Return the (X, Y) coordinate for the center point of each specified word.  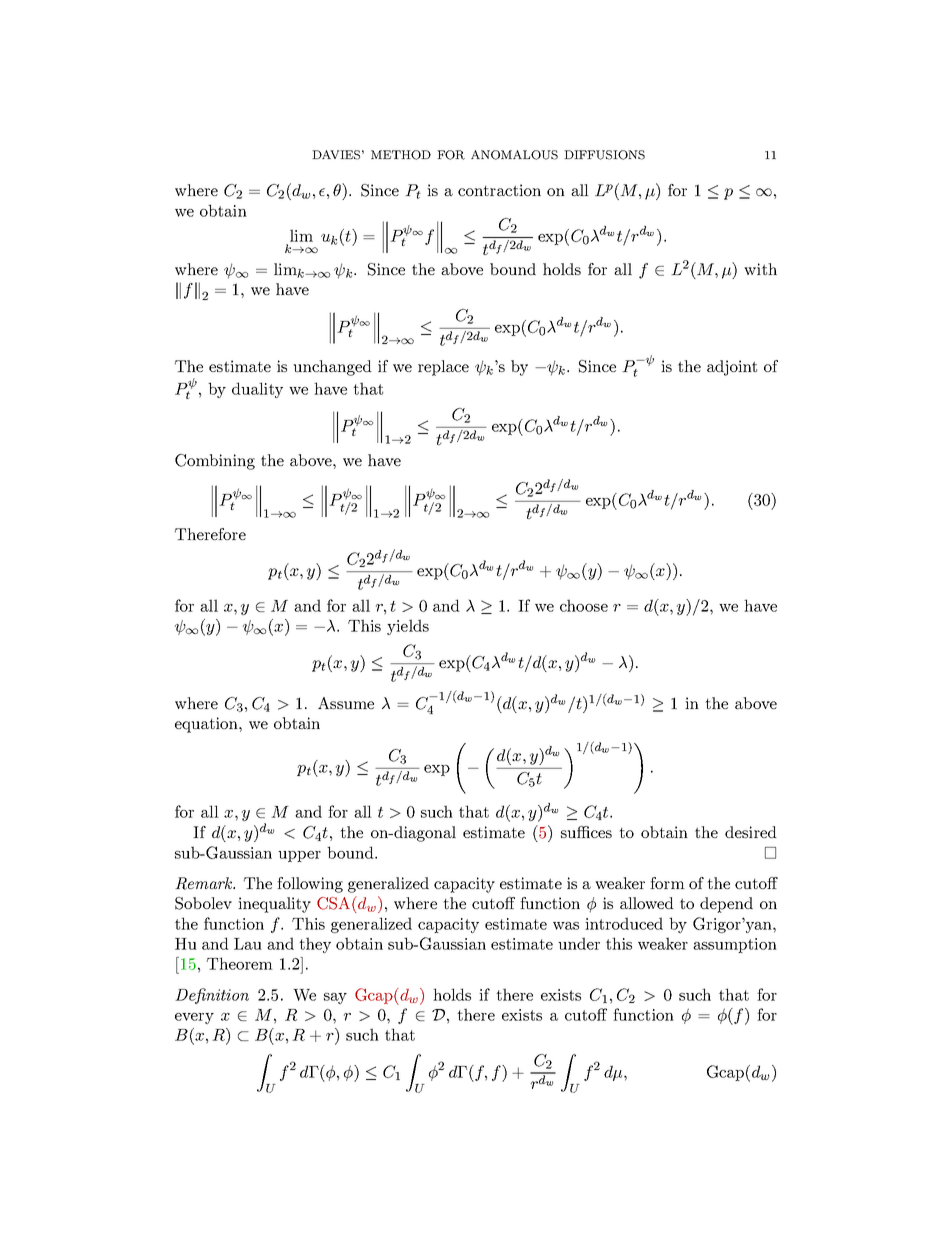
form (667, 883)
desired (751, 832)
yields (408, 627)
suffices (586, 832)
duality (257, 390)
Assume (346, 703)
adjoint (732, 368)
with (760, 269)
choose (584, 605)
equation (207, 725)
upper (299, 856)
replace (443, 368)
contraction (499, 190)
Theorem (240, 963)
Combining (215, 462)
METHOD (401, 155)
